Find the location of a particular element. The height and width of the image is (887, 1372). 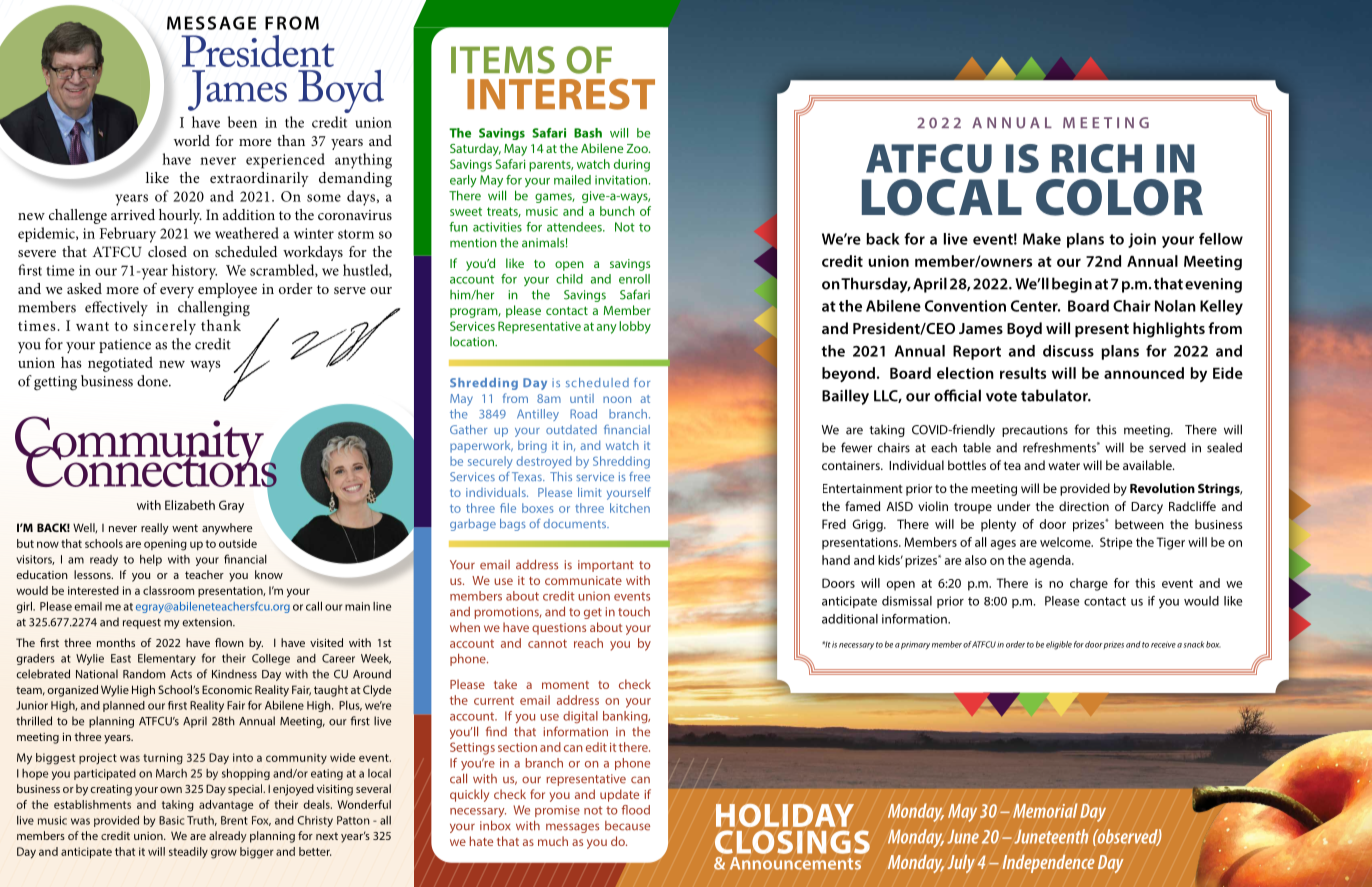

because is located at coordinates (627, 826).
